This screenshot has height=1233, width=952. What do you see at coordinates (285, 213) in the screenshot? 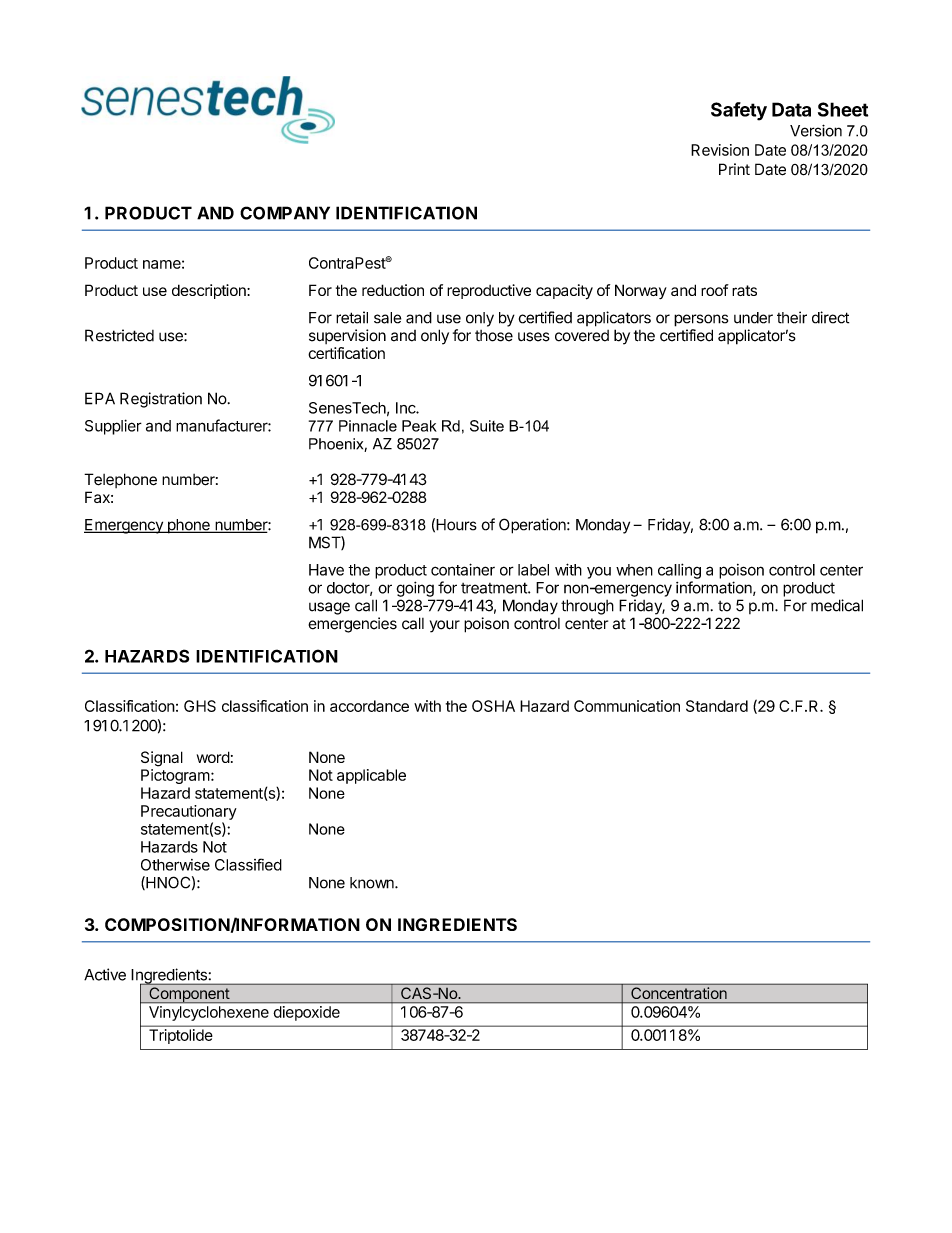
I see `COMPANY` at bounding box center [285, 213].
